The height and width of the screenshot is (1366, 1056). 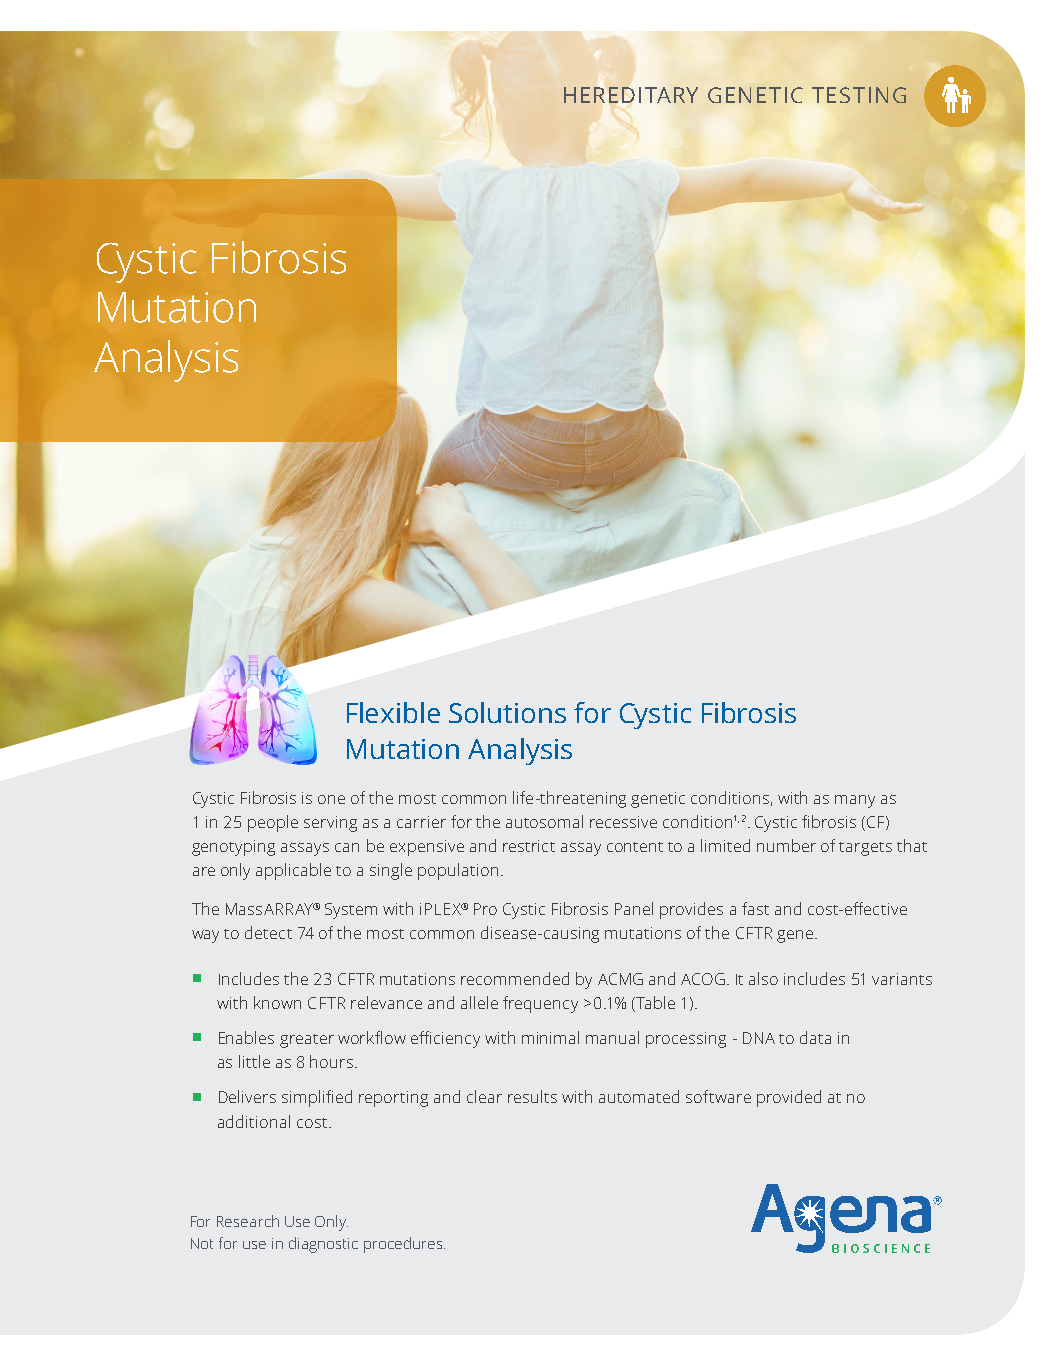 What do you see at coordinates (507, 712) in the screenshot?
I see `Solutions` at bounding box center [507, 712].
